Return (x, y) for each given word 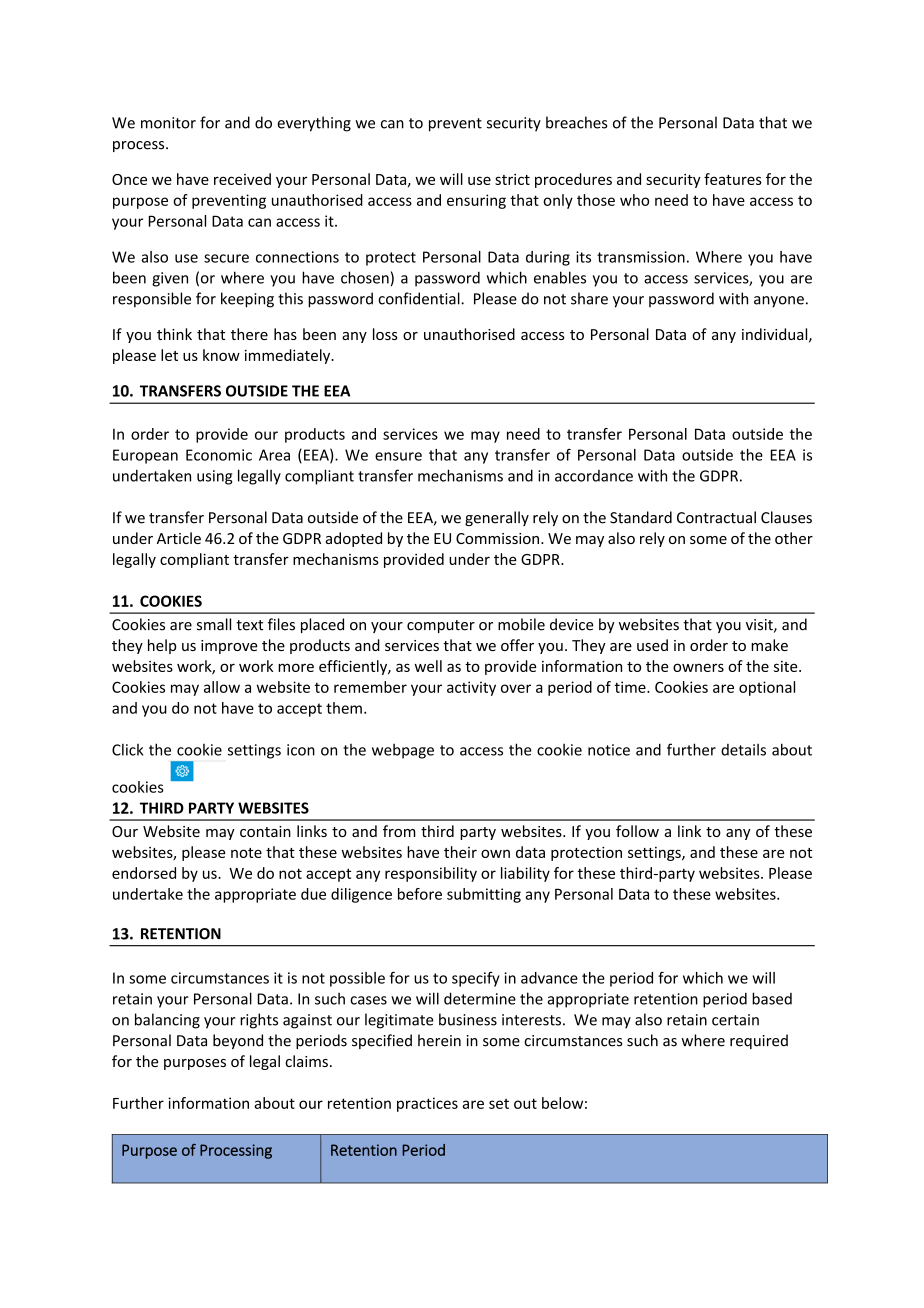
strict (512, 179)
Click (127, 749)
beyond (238, 1041)
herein (439, 1040)
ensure (398, 456)
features (733, 179)
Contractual (716, 517)
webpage (403, 751)
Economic (219, 455)
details (743, 749)
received (242, 179)
